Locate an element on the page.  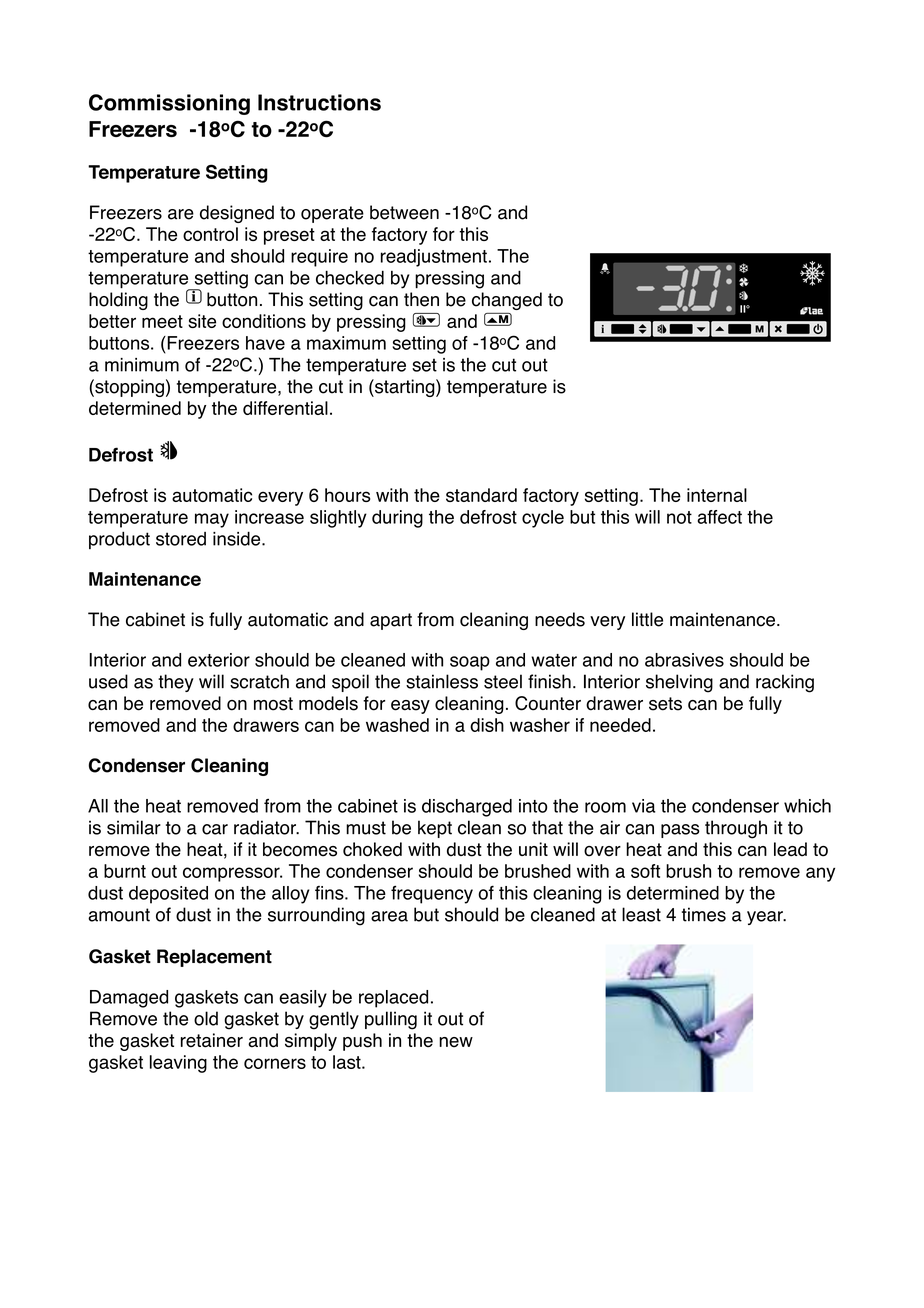
changed is located at coordinates (507, 301).
